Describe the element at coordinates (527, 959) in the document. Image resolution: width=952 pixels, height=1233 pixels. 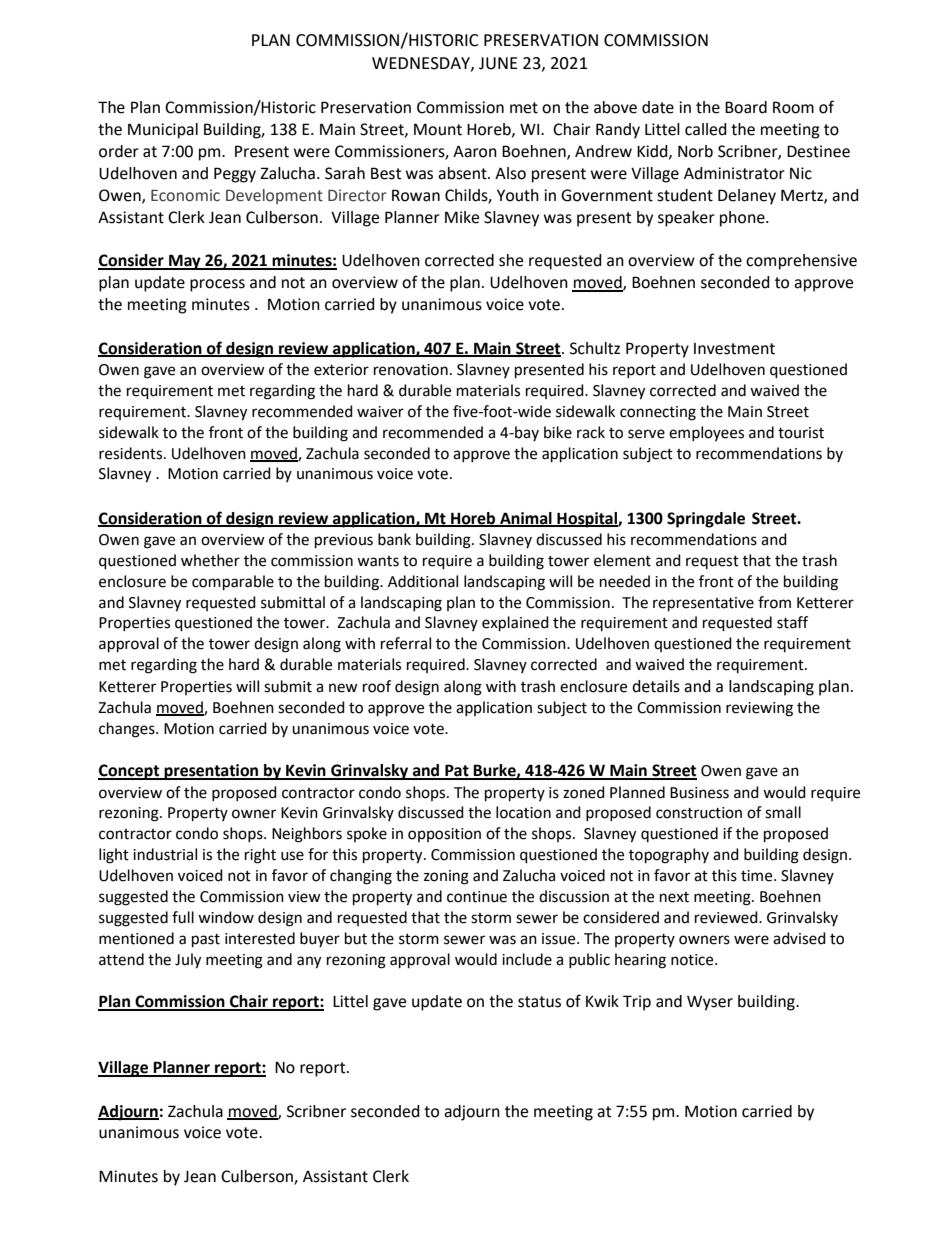
I see `include` at that location.
